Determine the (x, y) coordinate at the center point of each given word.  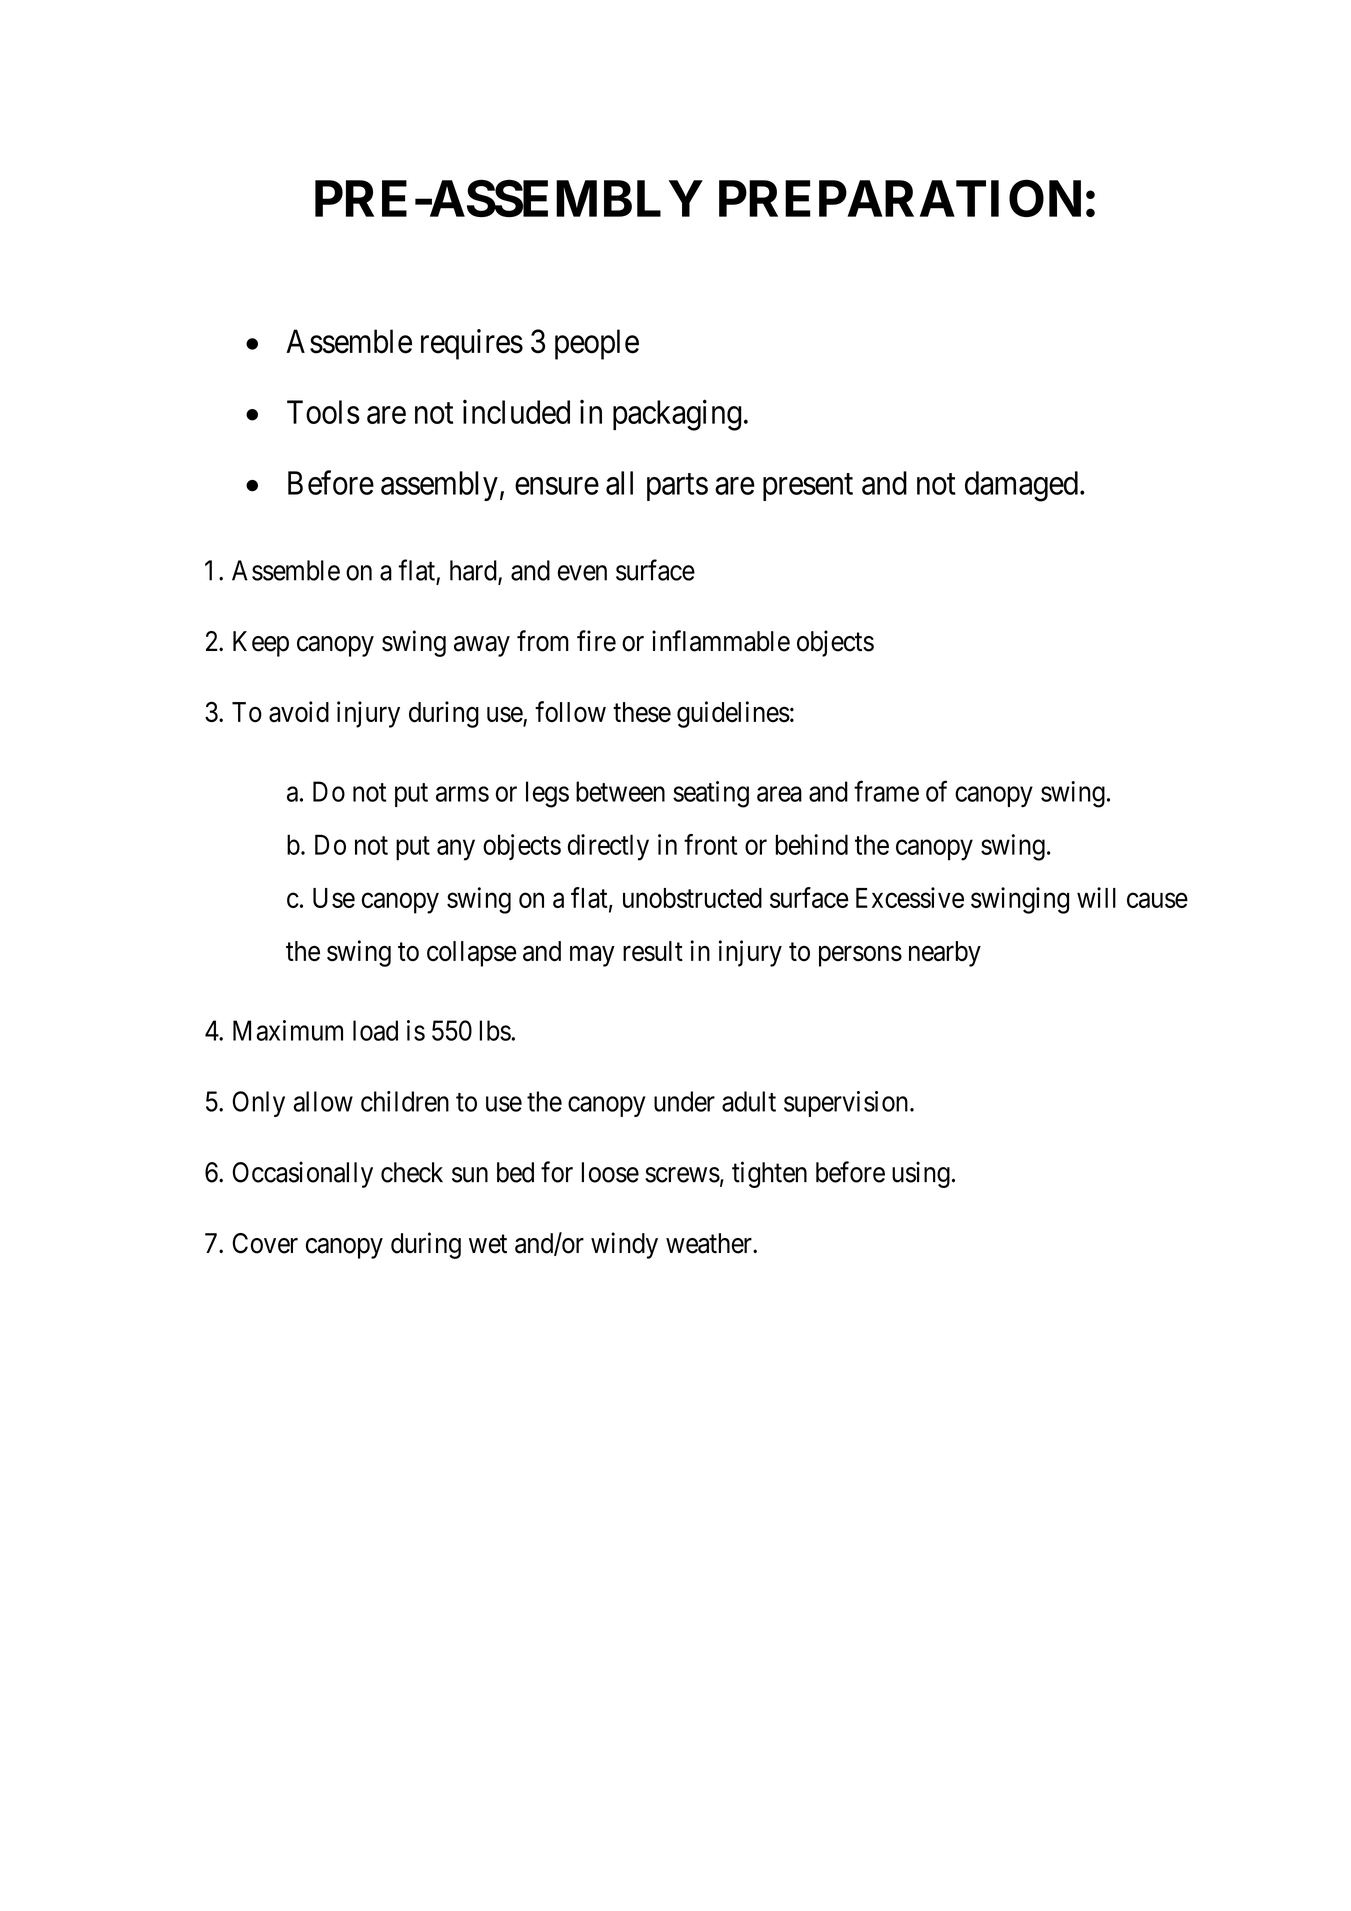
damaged (1021, 486)
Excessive (910, 897)
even (582, 573)
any (456, 850)
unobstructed (692, 898)
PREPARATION (900, 198)
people (597, 344)
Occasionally (302, 1174)
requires (472, 344)
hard (474, 571)
